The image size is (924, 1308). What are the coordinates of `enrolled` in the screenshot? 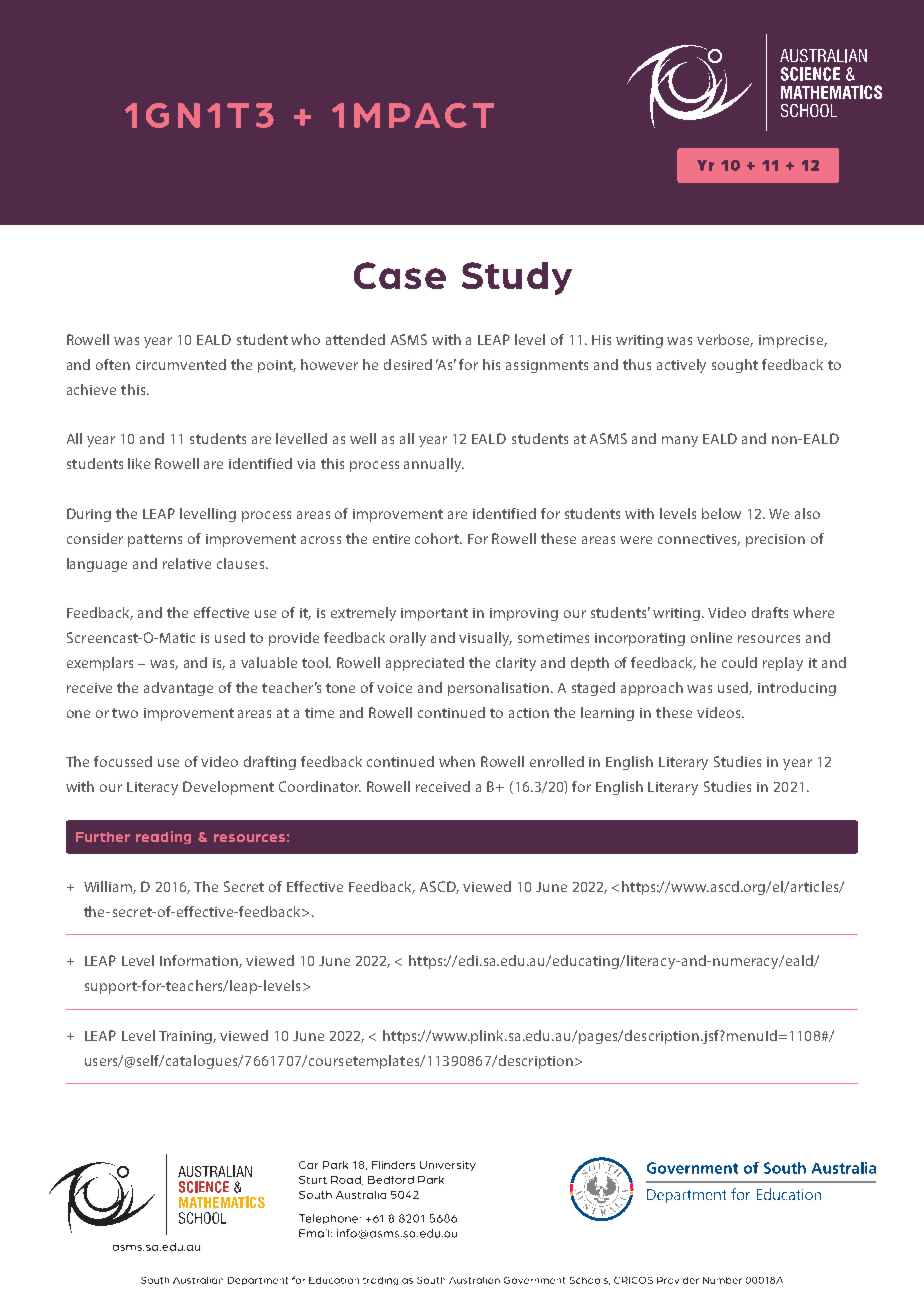 It's located at (557, 761).
